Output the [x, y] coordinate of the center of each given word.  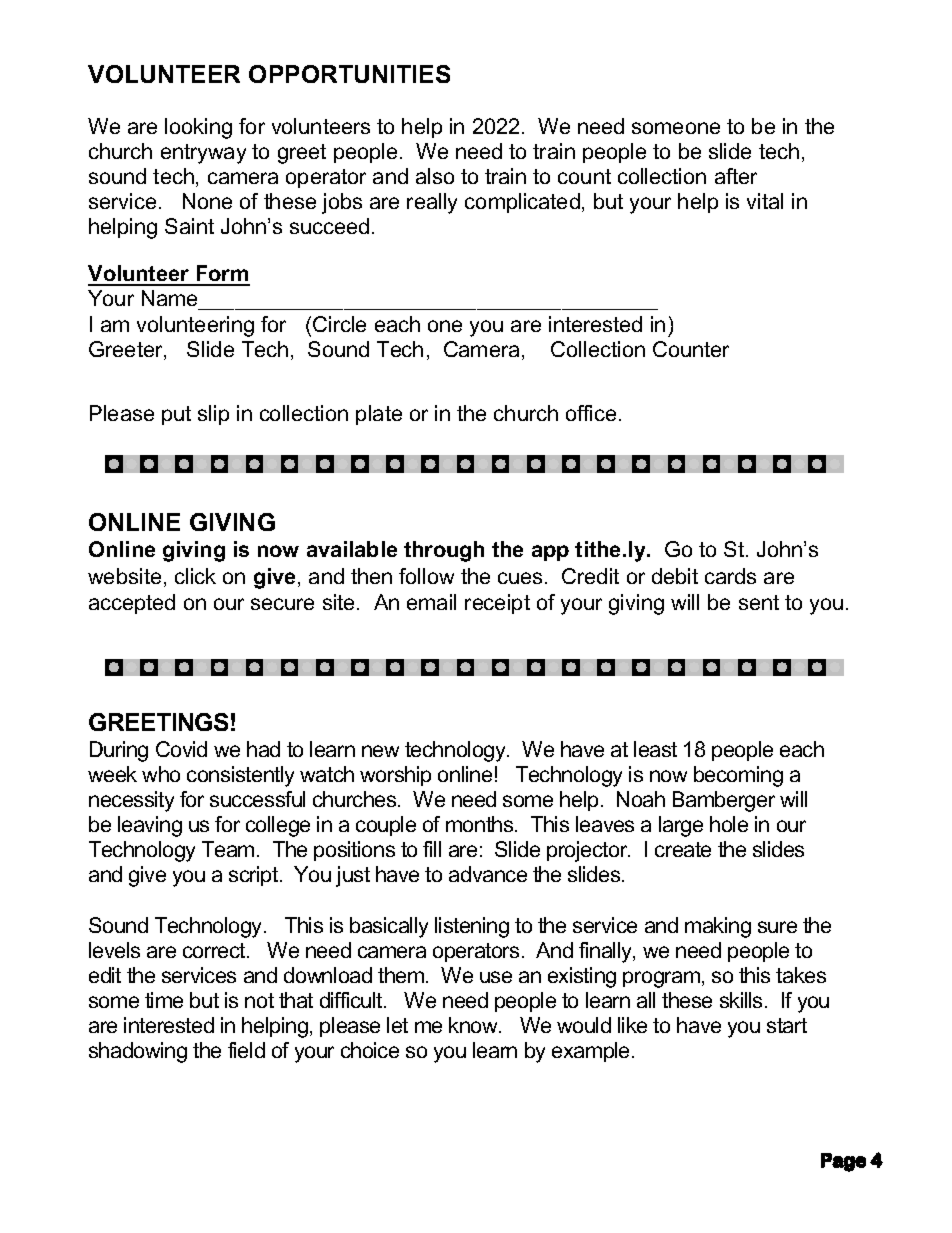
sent [759, 602]
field [246, 1050]
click [195, 576]
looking [198, 128]
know [475, 1025]
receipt [497, 604]
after [736, 176]
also [435, 176]
